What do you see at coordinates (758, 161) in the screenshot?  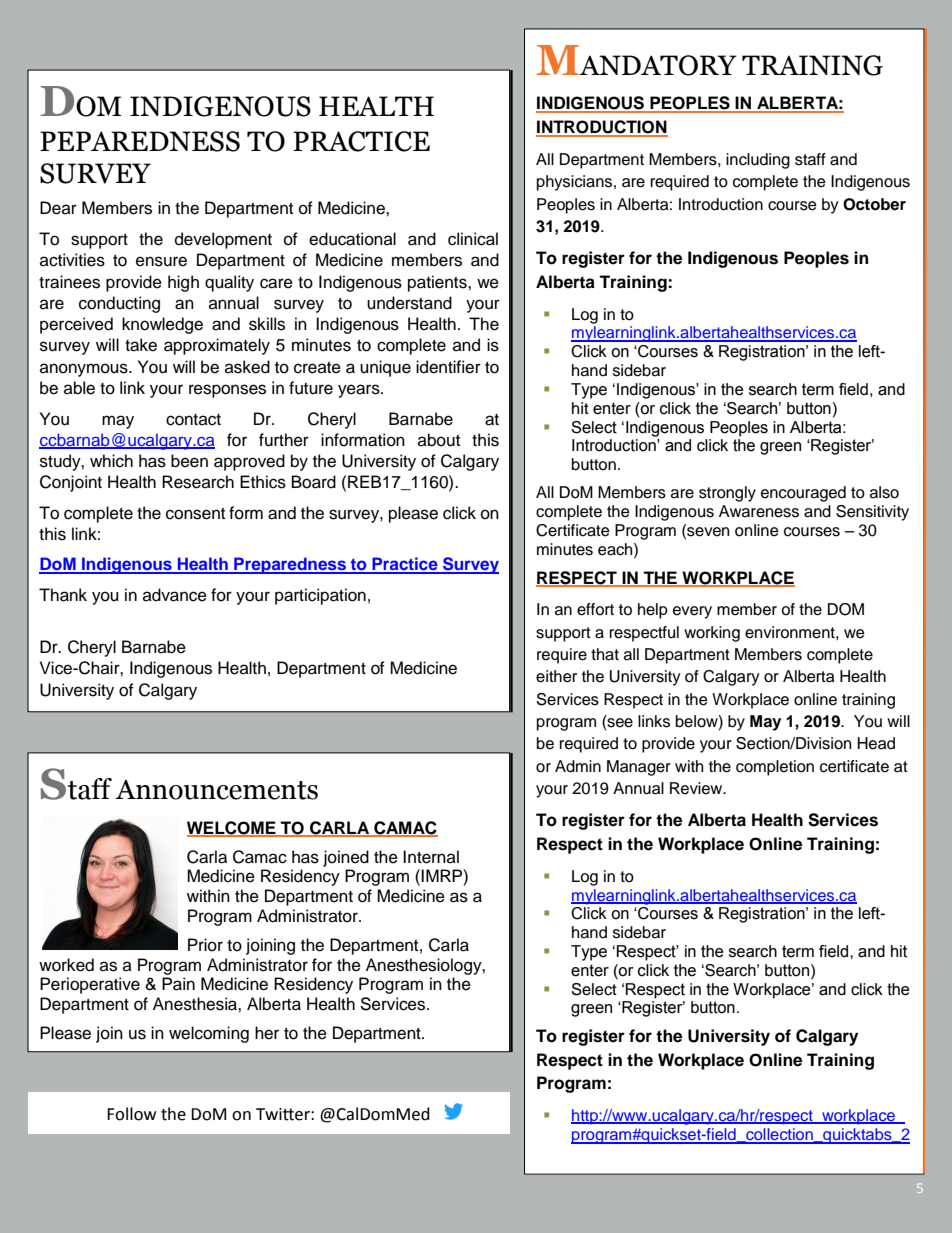 I see `including` at bounding box center [758, 161].
